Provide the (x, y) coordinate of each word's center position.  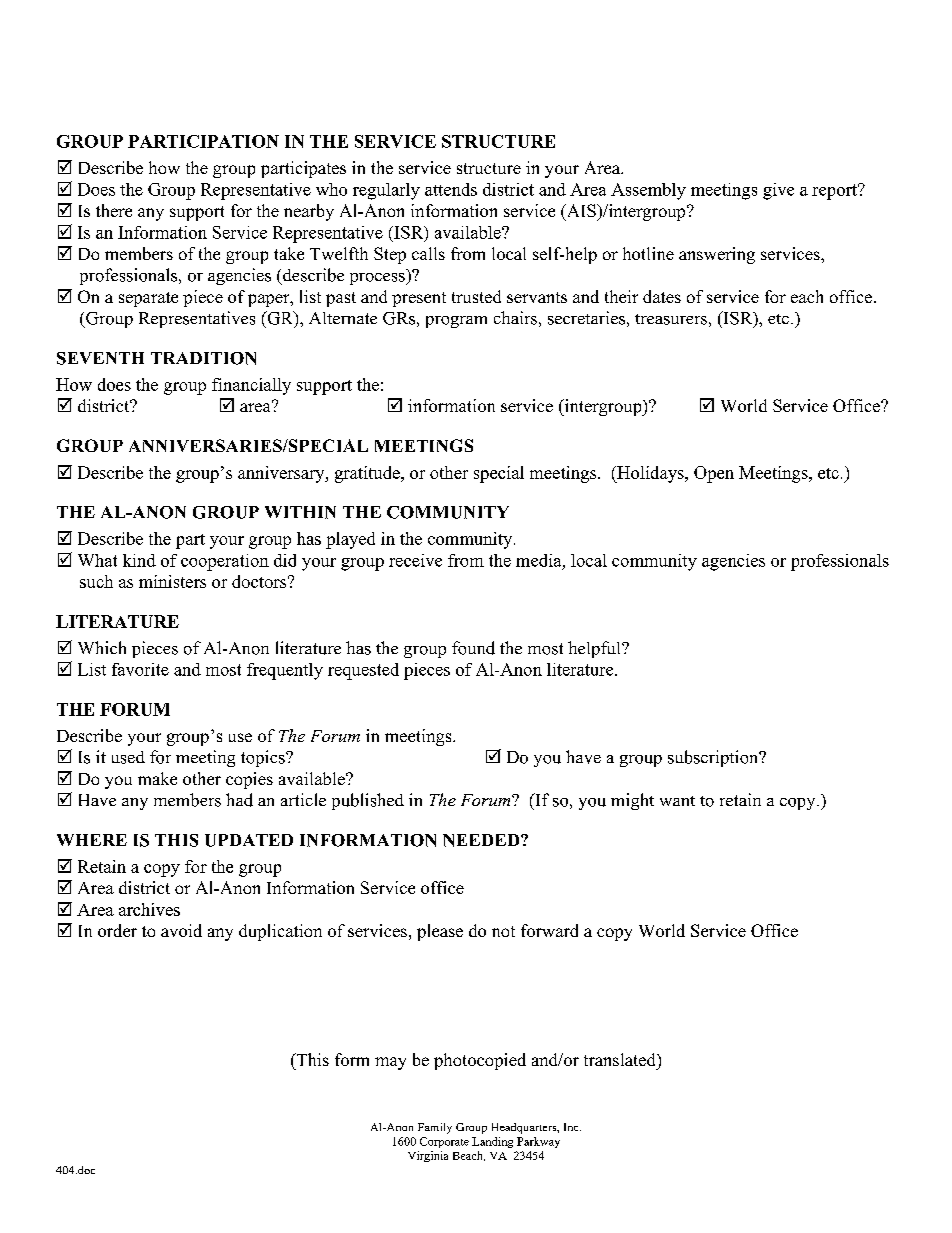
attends (451, 189)
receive (415, 560)
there (114, 210)
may (390, 1063)
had (239, 800)
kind (139, 560)
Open (714, 474)
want (677, 801)
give (778, 191)
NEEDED (482, 840)
